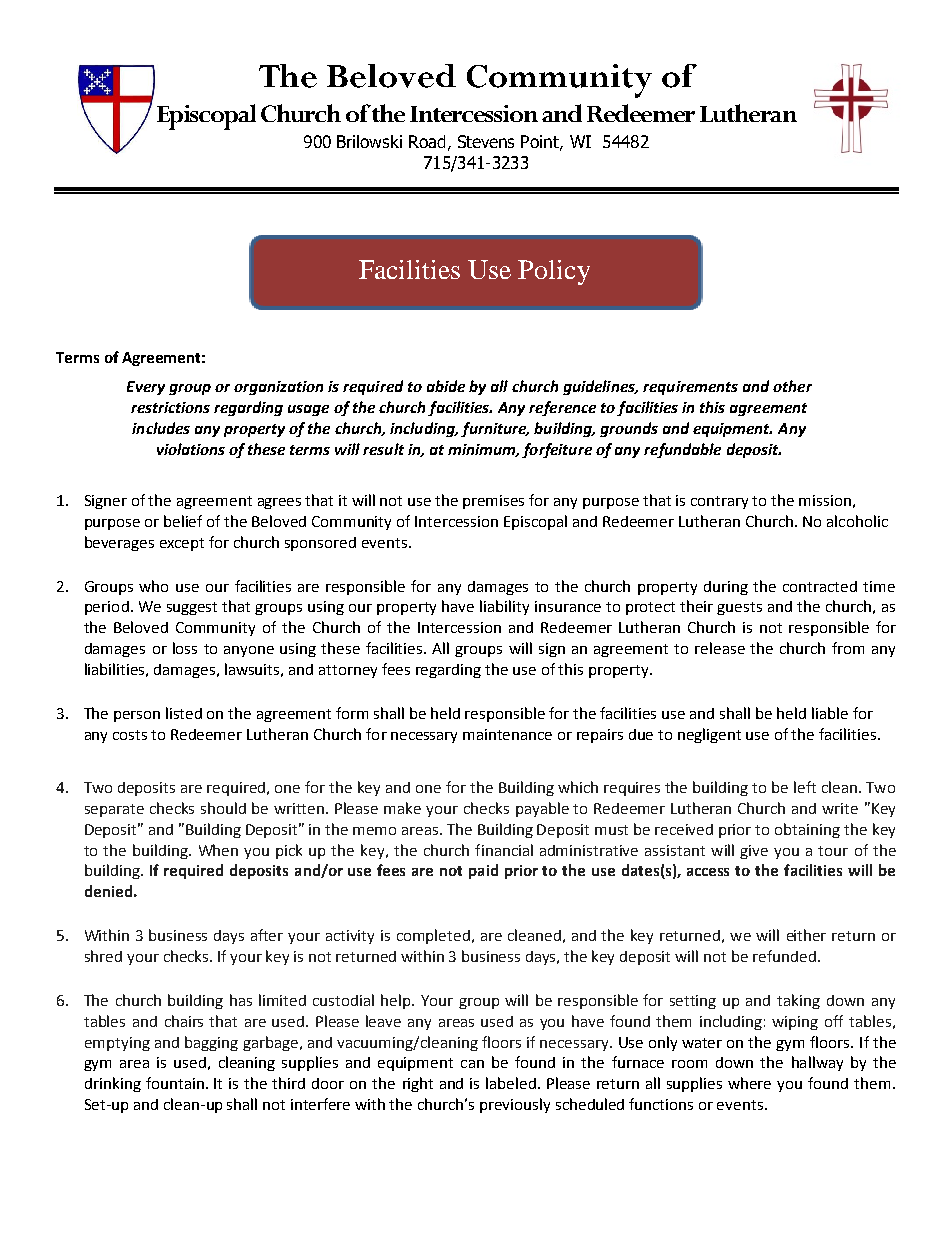  What do you see at coordinates (486, 141) in the screenshot?
I see `Stevens` at bounding box center [486, 141].
